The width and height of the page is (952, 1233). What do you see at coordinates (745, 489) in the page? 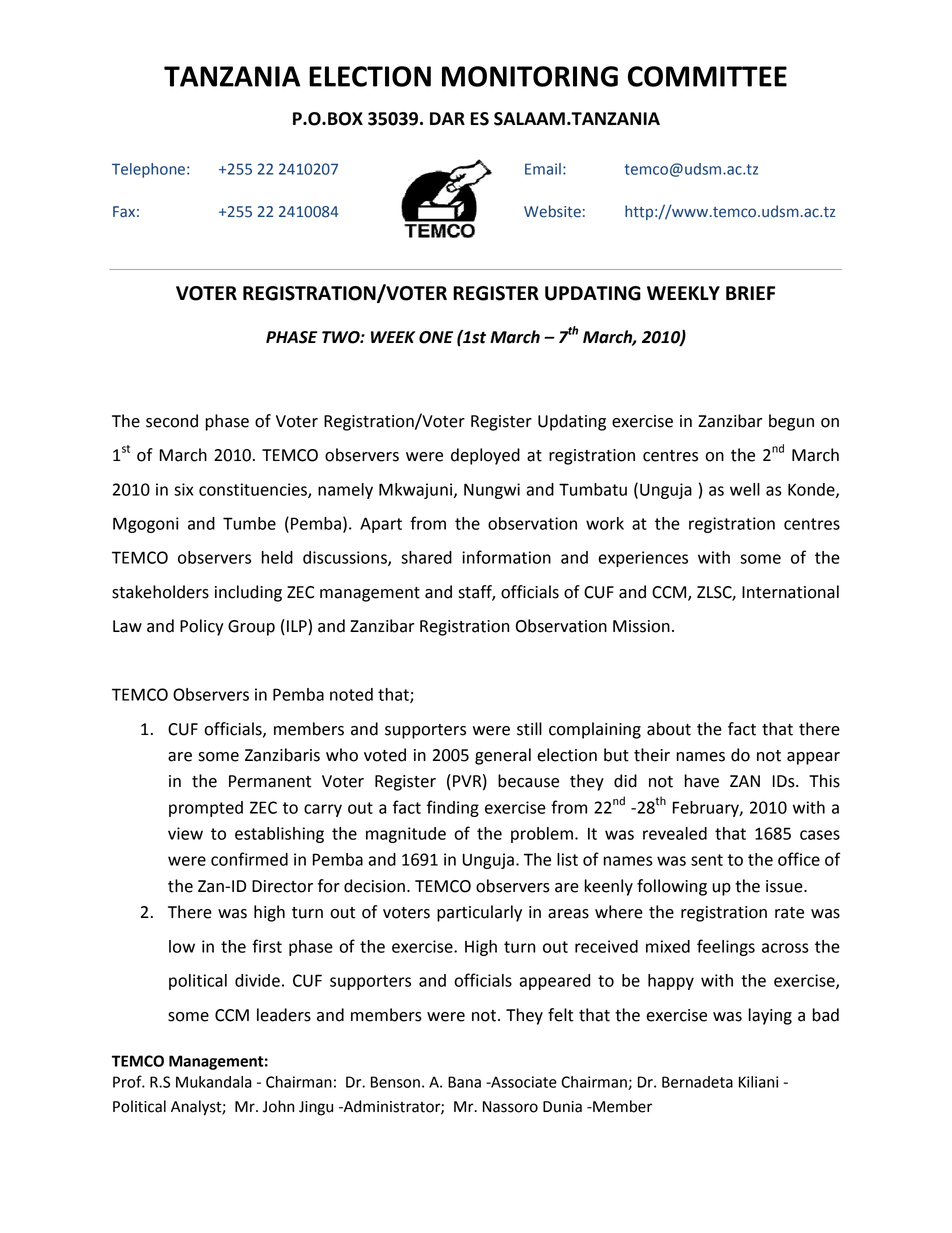
I see `well` at bounding box center [745, 489].
